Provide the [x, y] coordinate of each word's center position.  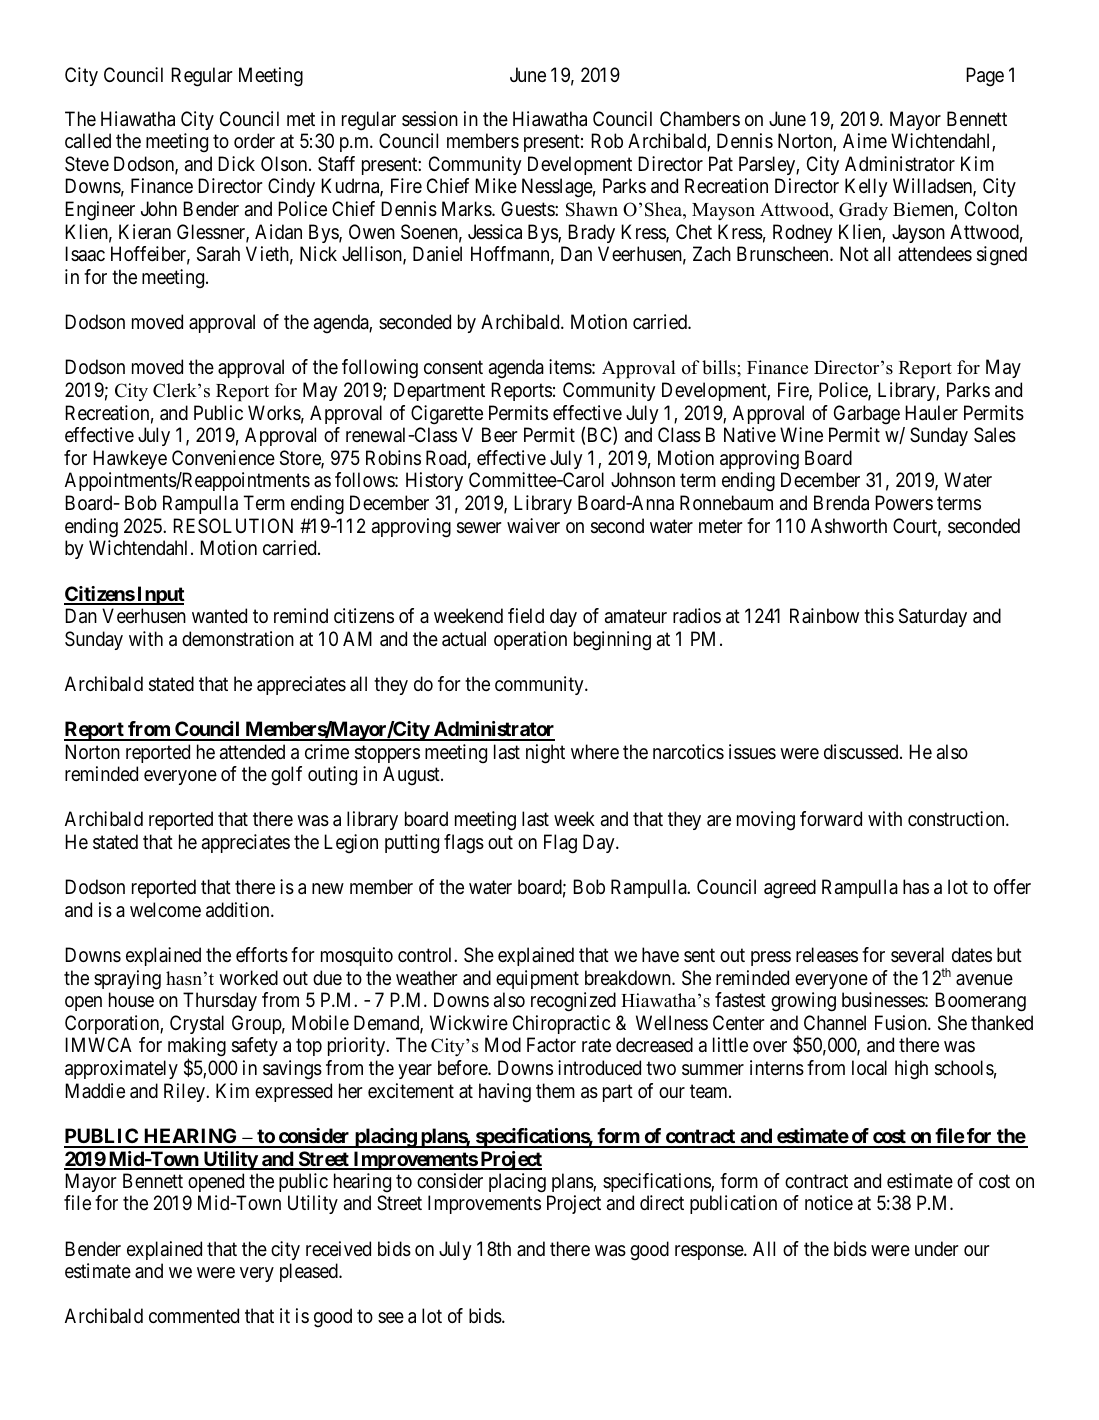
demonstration [238, 639]
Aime [865, 140]
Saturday [933, 617]
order [254, 140]
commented [194, 1316]
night [545, 754]
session [430, 118]
